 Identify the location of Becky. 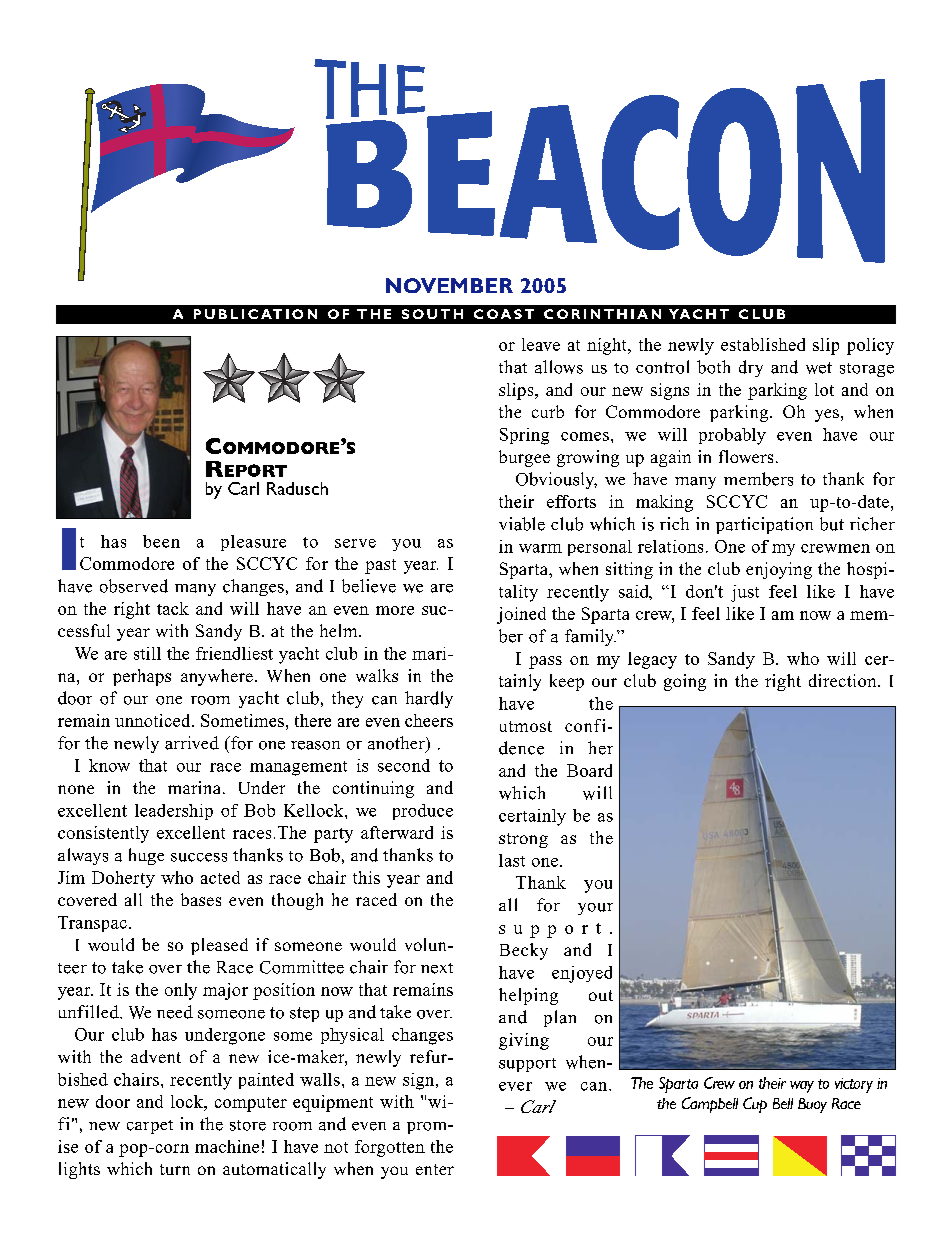
(524, 951).
